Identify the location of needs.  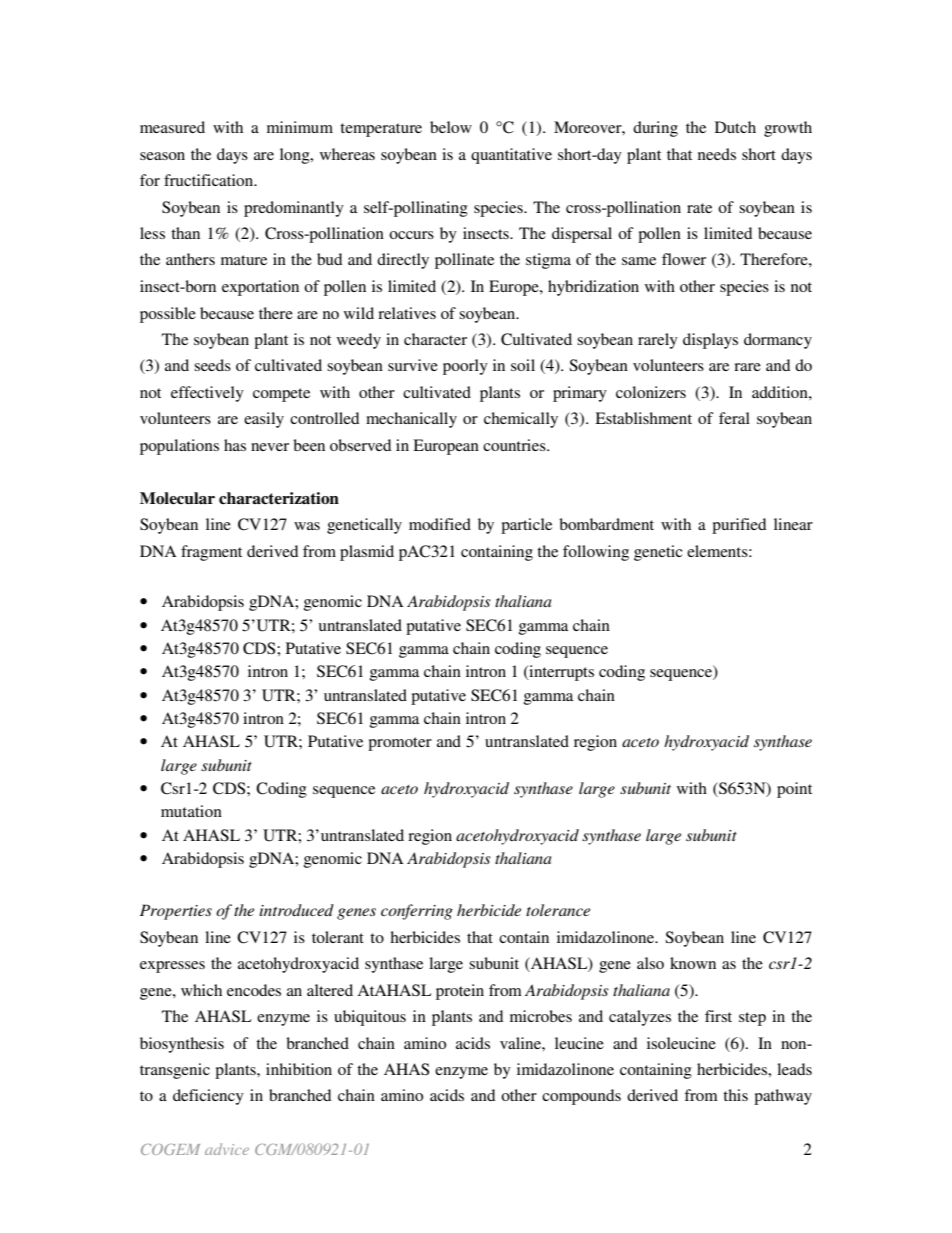
(717, 154).
